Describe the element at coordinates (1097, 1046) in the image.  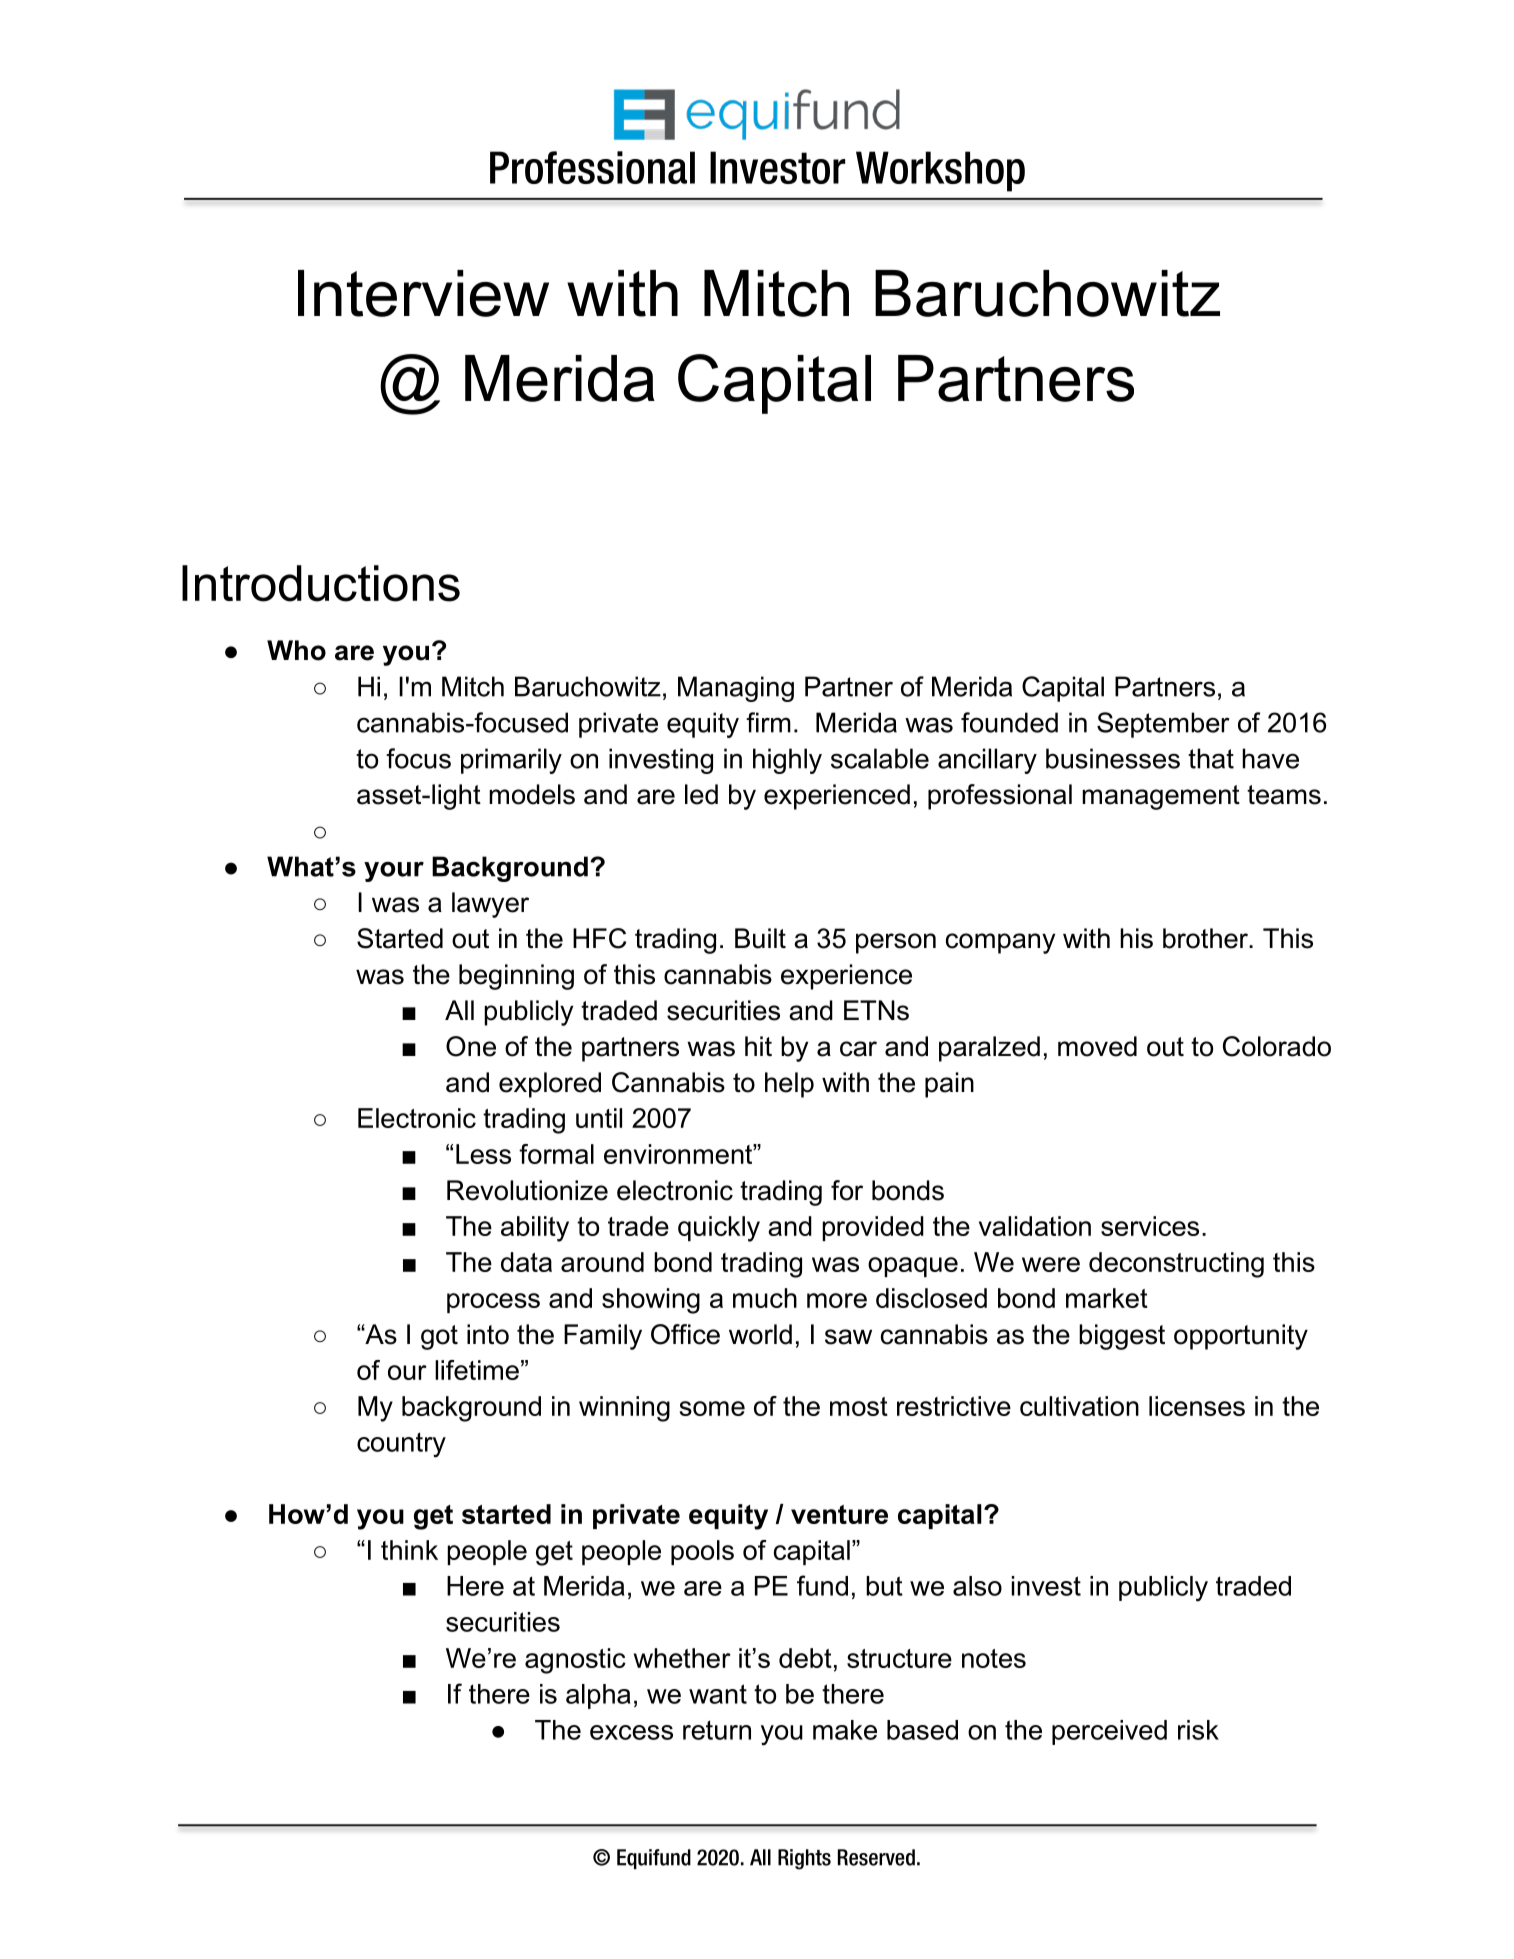
I see `moved` at that location.
